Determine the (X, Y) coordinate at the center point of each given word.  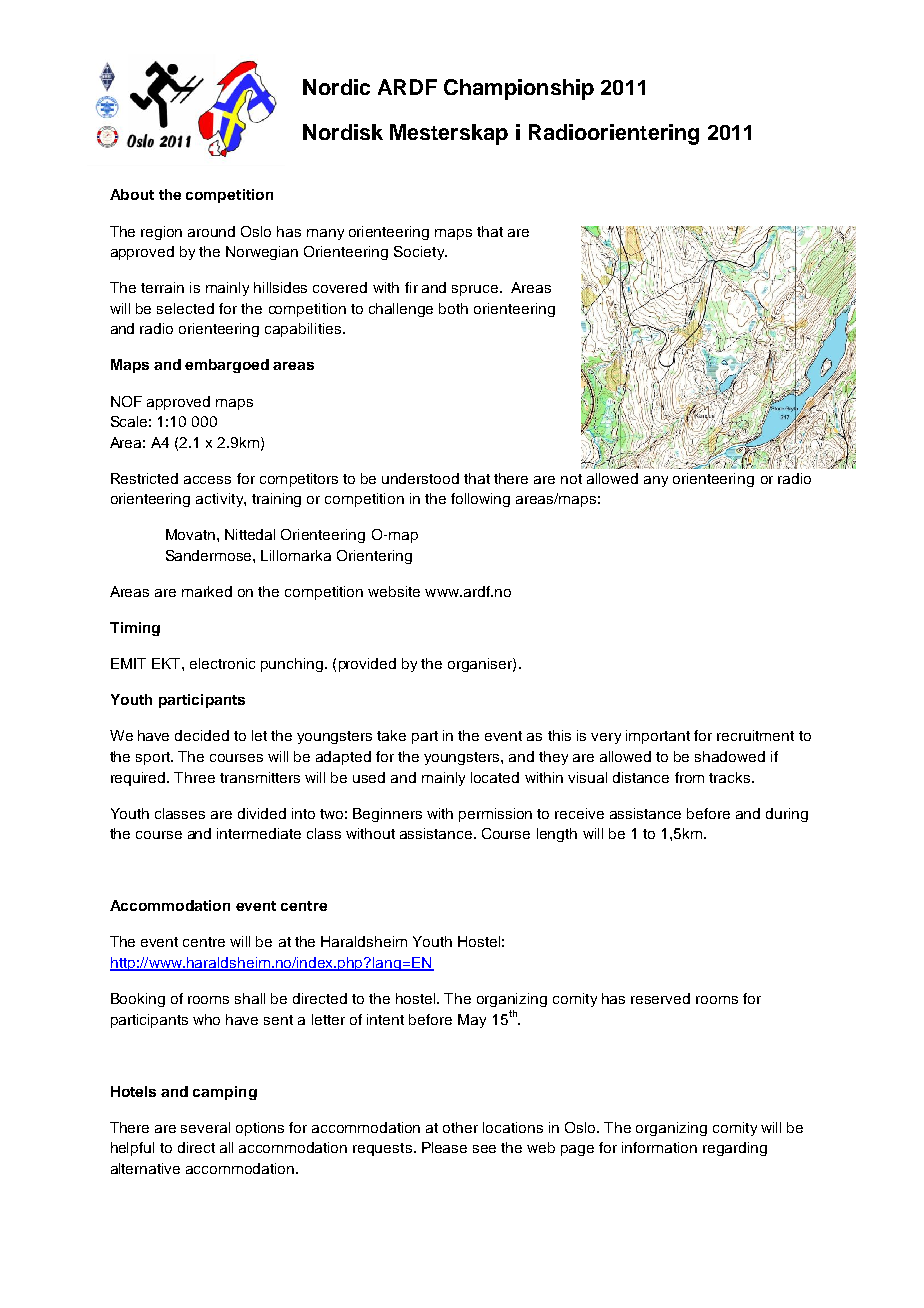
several (205, 1127)
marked (207, 591)
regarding (735, 1149)
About (132, 194)
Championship (519, 89)
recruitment (755, 735)
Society (420, 253)
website (394, 591)
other (460, 1127)
